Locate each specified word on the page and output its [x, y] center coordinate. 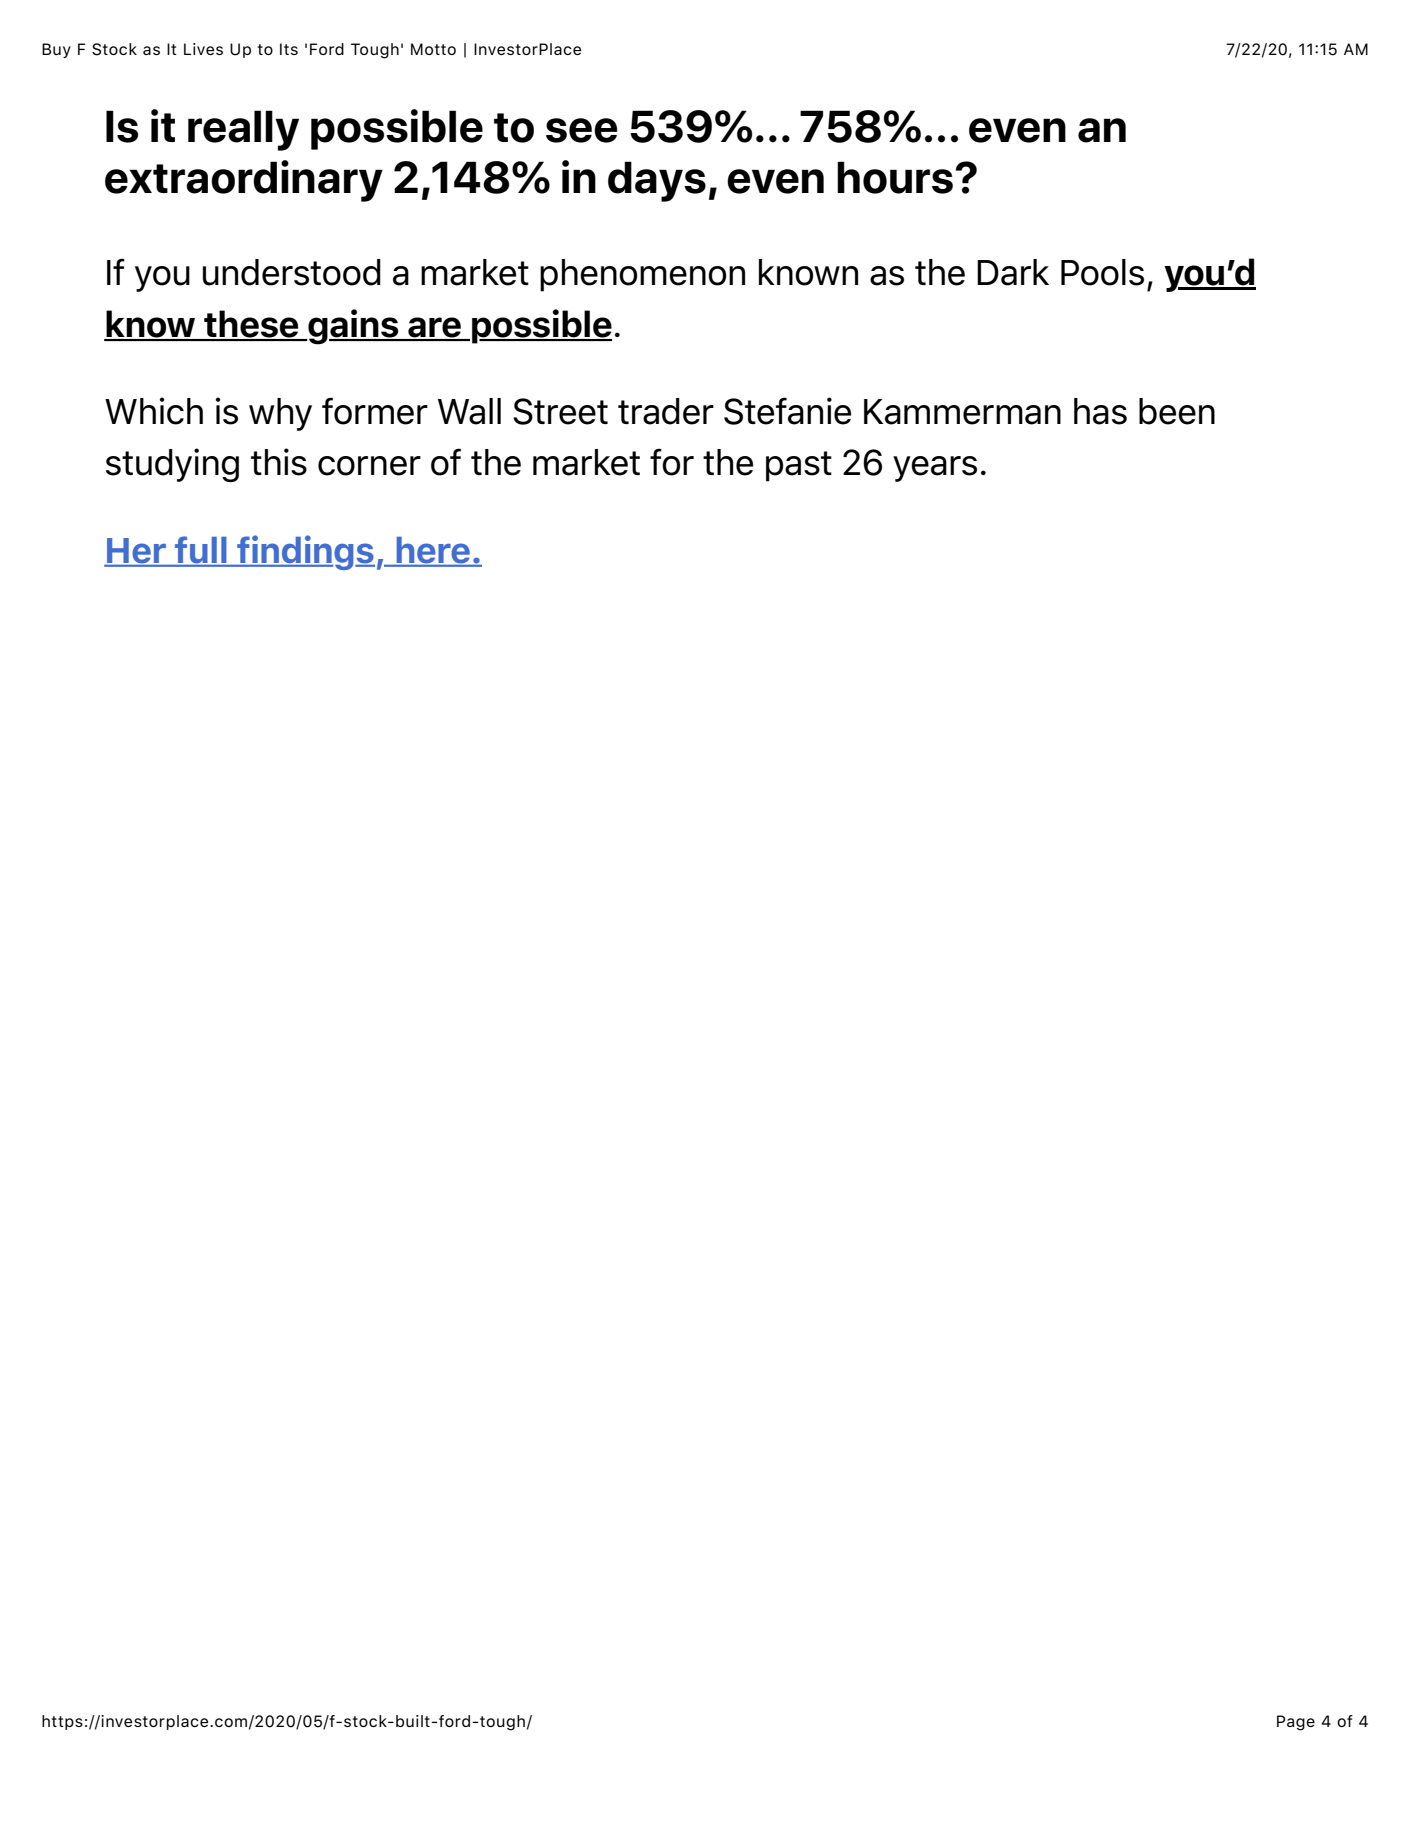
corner [369, 466]
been [1177, 411]
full [201, 551]
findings [305, 552]
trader [666, 411]
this [279, 462]
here [433, 551]
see [581, 130]
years [935, 469]
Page [1296, 1723]
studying [172, 465]
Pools [1102, 272]
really [243, 130]
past [799, 466]
